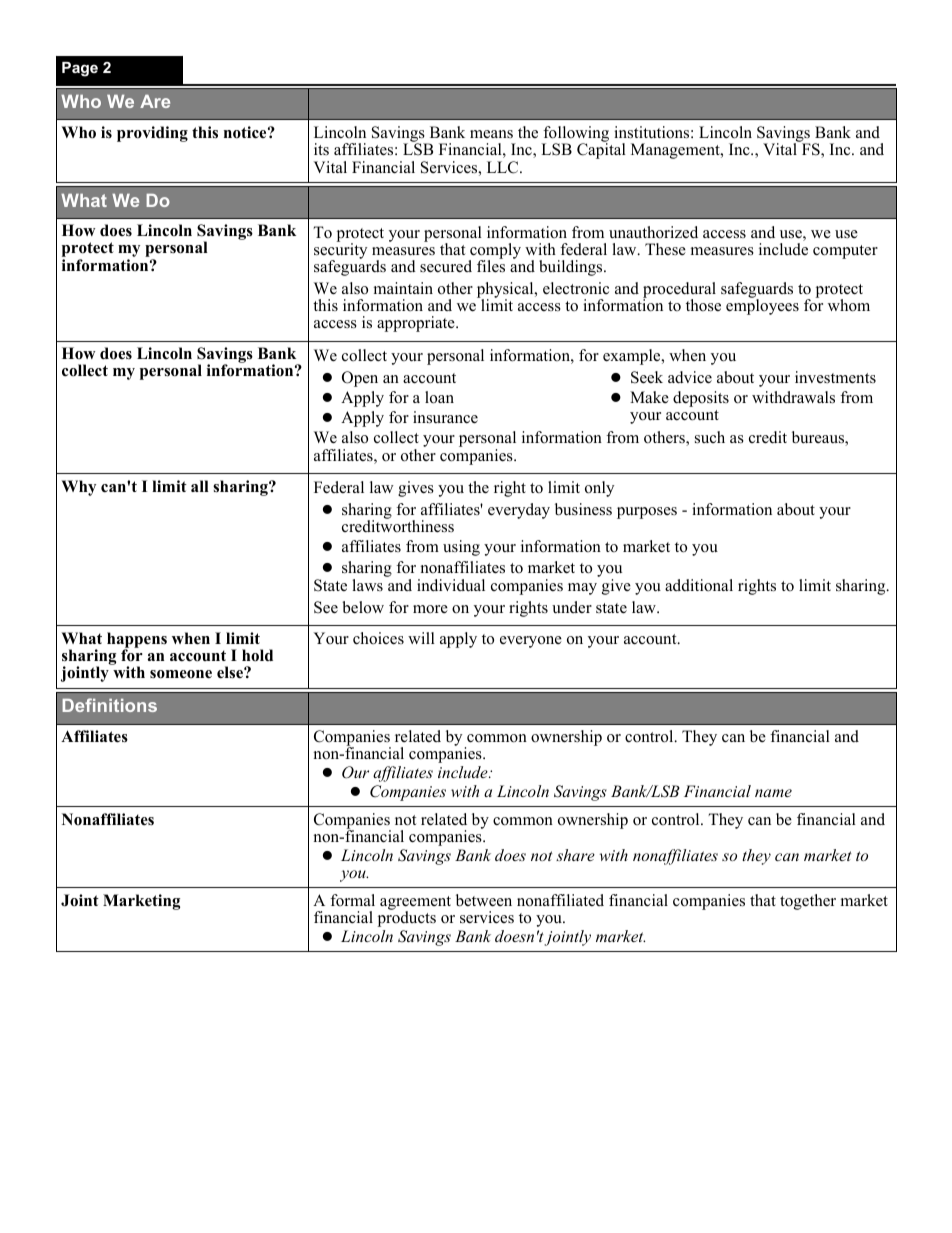 The image size is (952, 1233). I want to click on Open, so click(360, 379).
